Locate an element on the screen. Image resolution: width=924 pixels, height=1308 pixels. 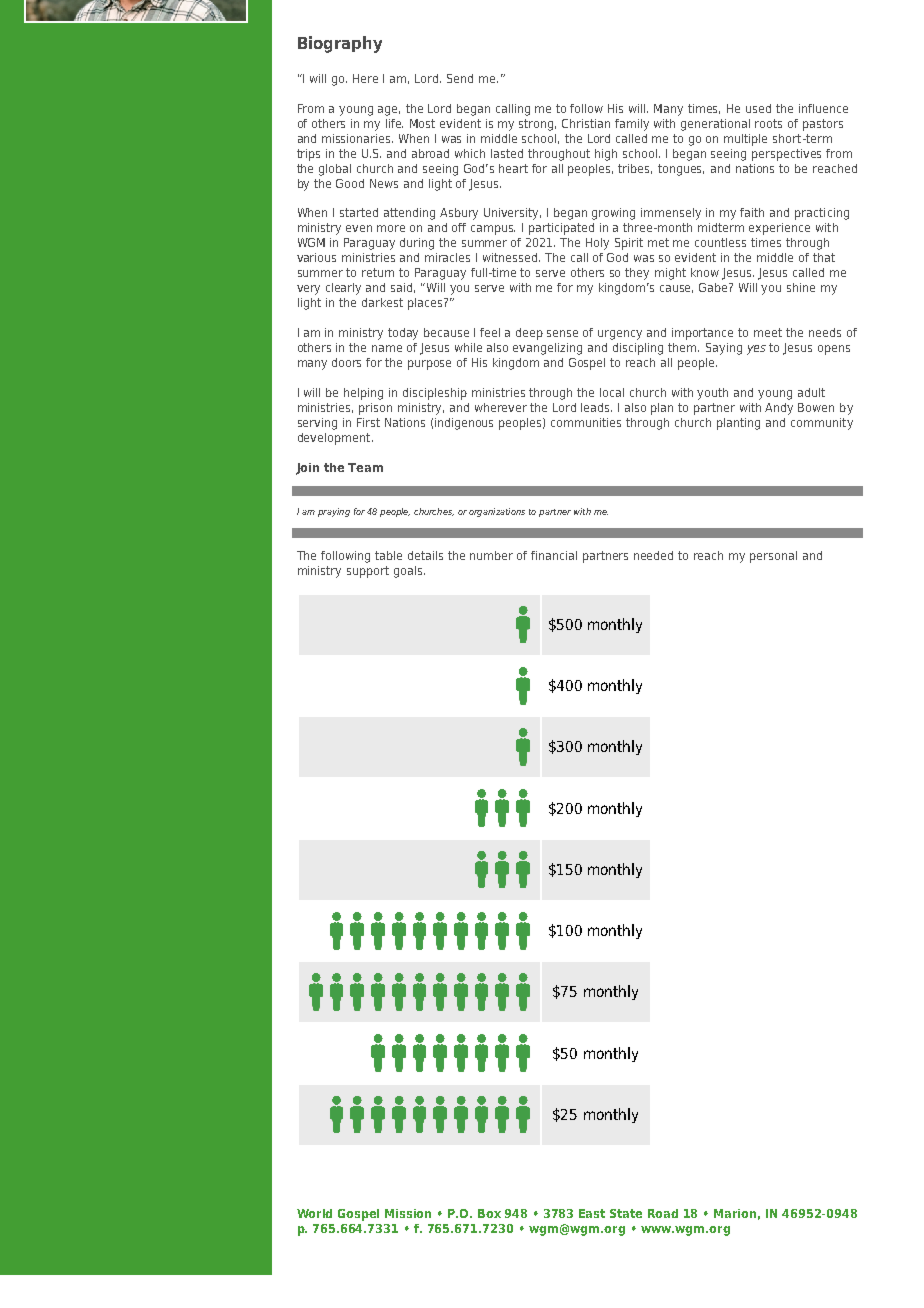
World is located at coordinates (314, 1213).
